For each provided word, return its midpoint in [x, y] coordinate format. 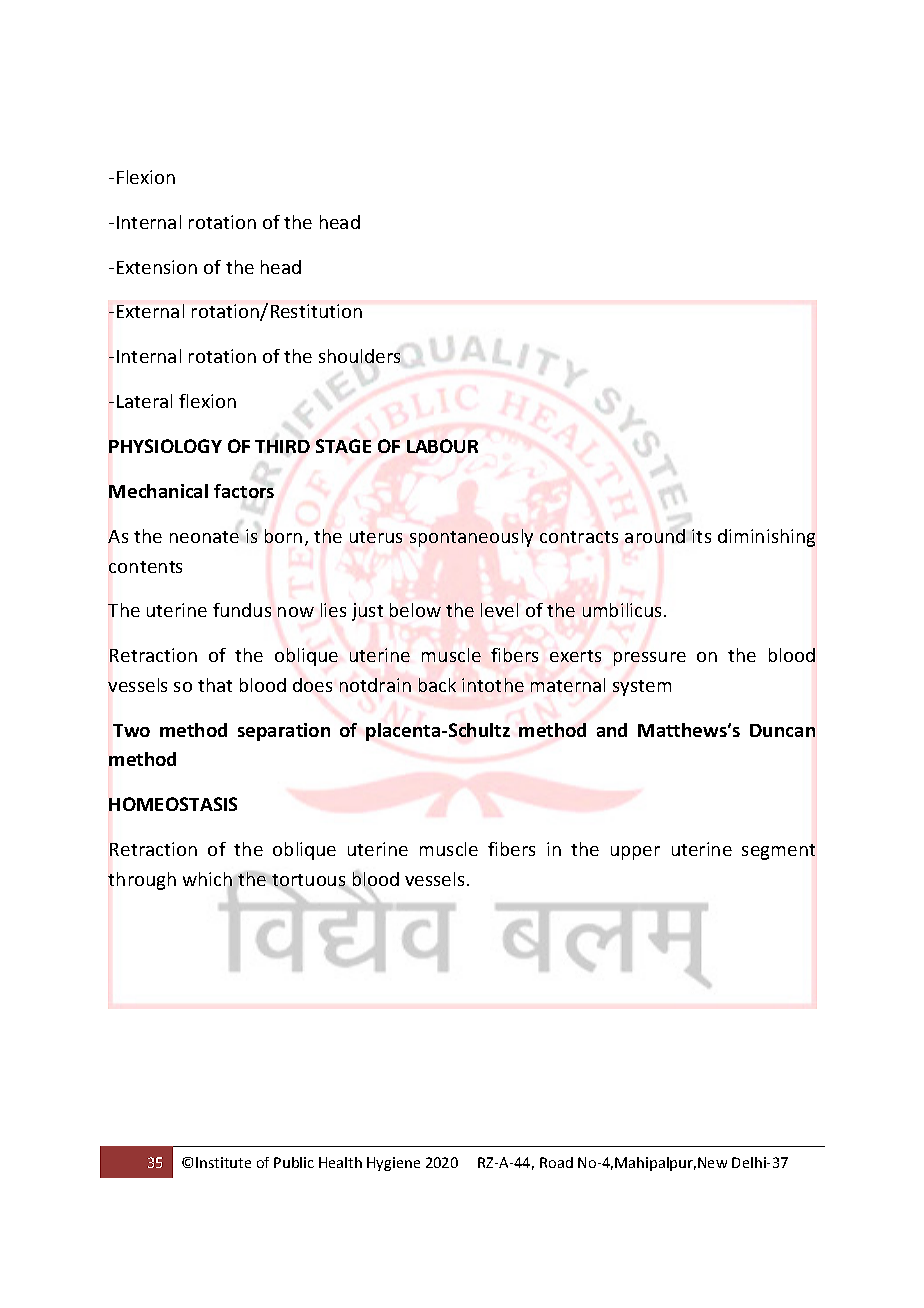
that [215, 685]
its [701, 536]
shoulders [359, 356]
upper [635, 853]
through [142, 881]
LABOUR [442, 446]
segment [778, 852]
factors [244, 491]
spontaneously [471, 538]
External [150, 311]
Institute [223, 1162]
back [437, 685]
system [642, 688]
